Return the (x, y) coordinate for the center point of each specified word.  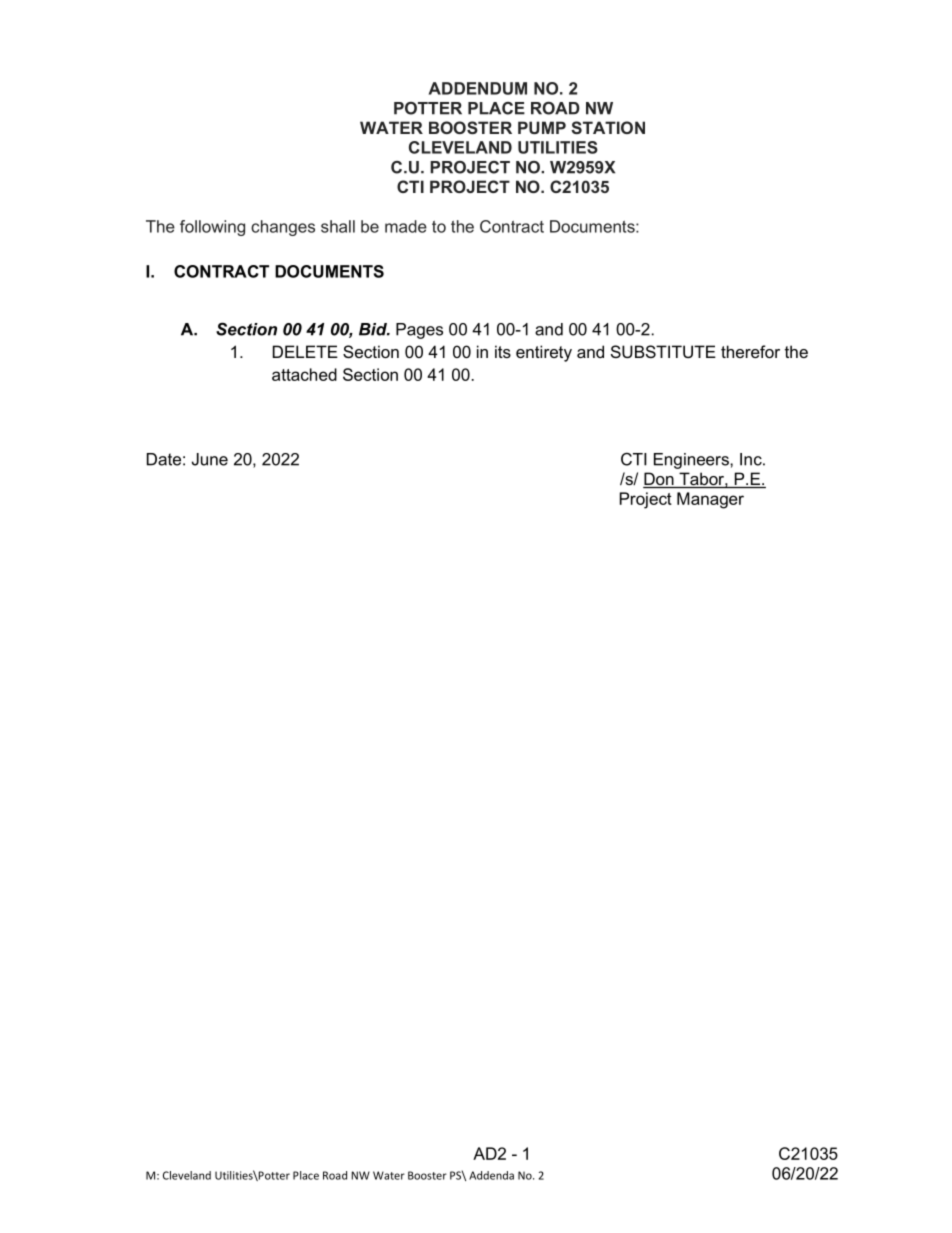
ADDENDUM (478, 88)
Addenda (491, 1175)
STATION (608, 127)
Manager (710, 500)
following (212, 228)
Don (659, 480)
